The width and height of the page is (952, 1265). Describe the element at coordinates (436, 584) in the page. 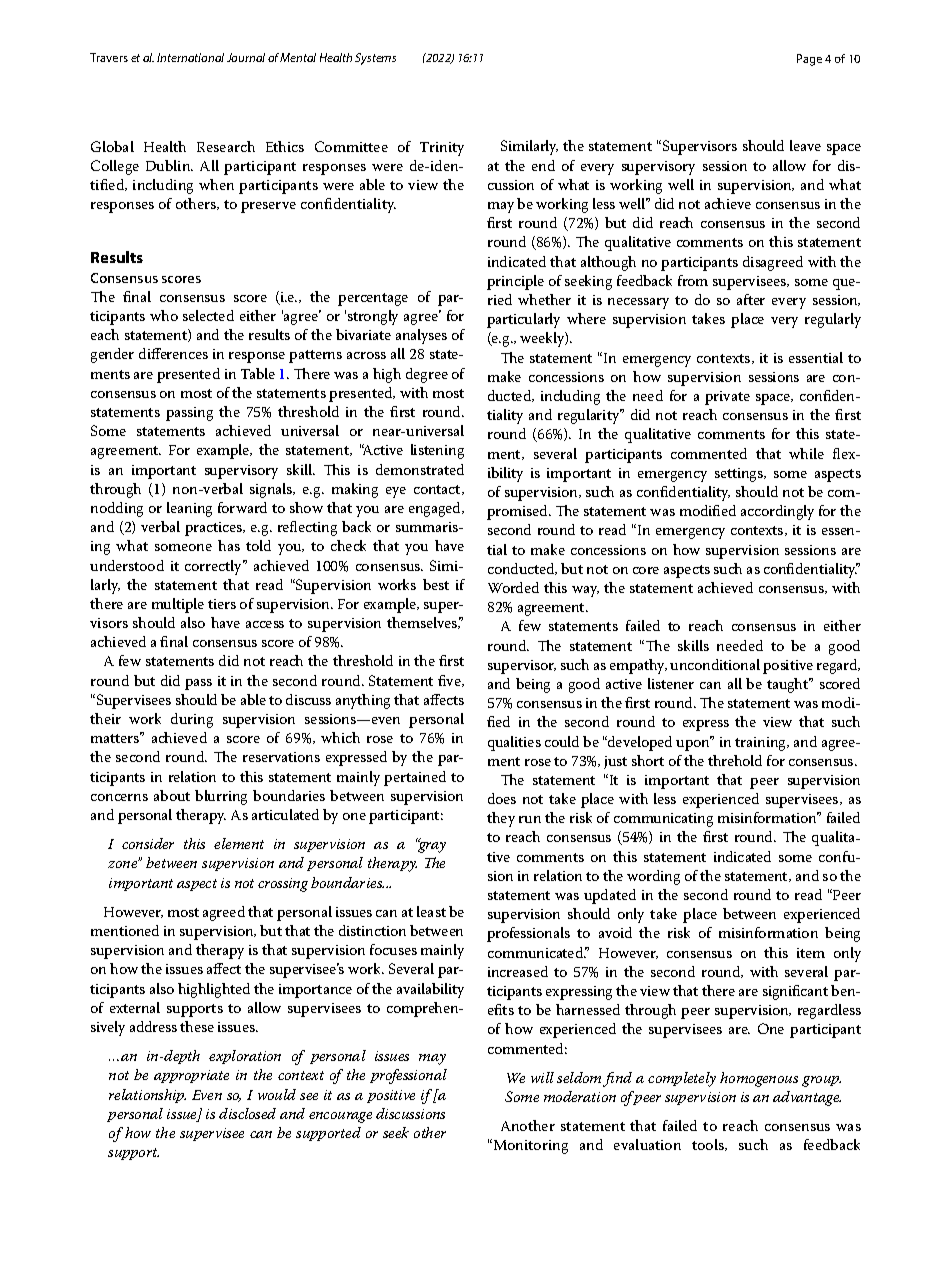

I see `best` at that location.
